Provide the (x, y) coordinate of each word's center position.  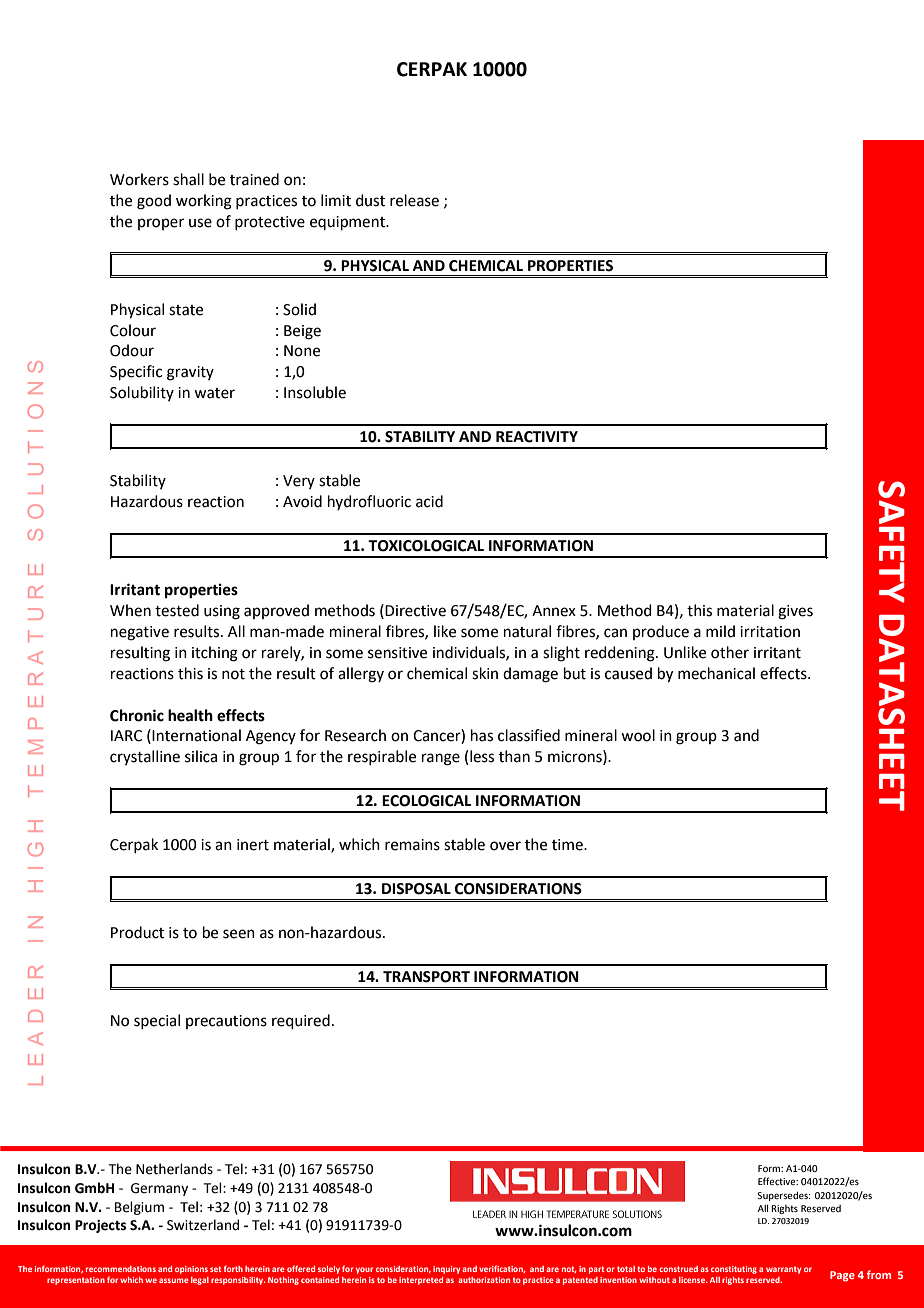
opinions (191, 1270)
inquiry (446, 1270)
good (154, 202)
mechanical (716, 673)
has (482, 735)
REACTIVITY (537, 437)
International (196, 735)
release (414, 200)
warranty (783, 1270)
